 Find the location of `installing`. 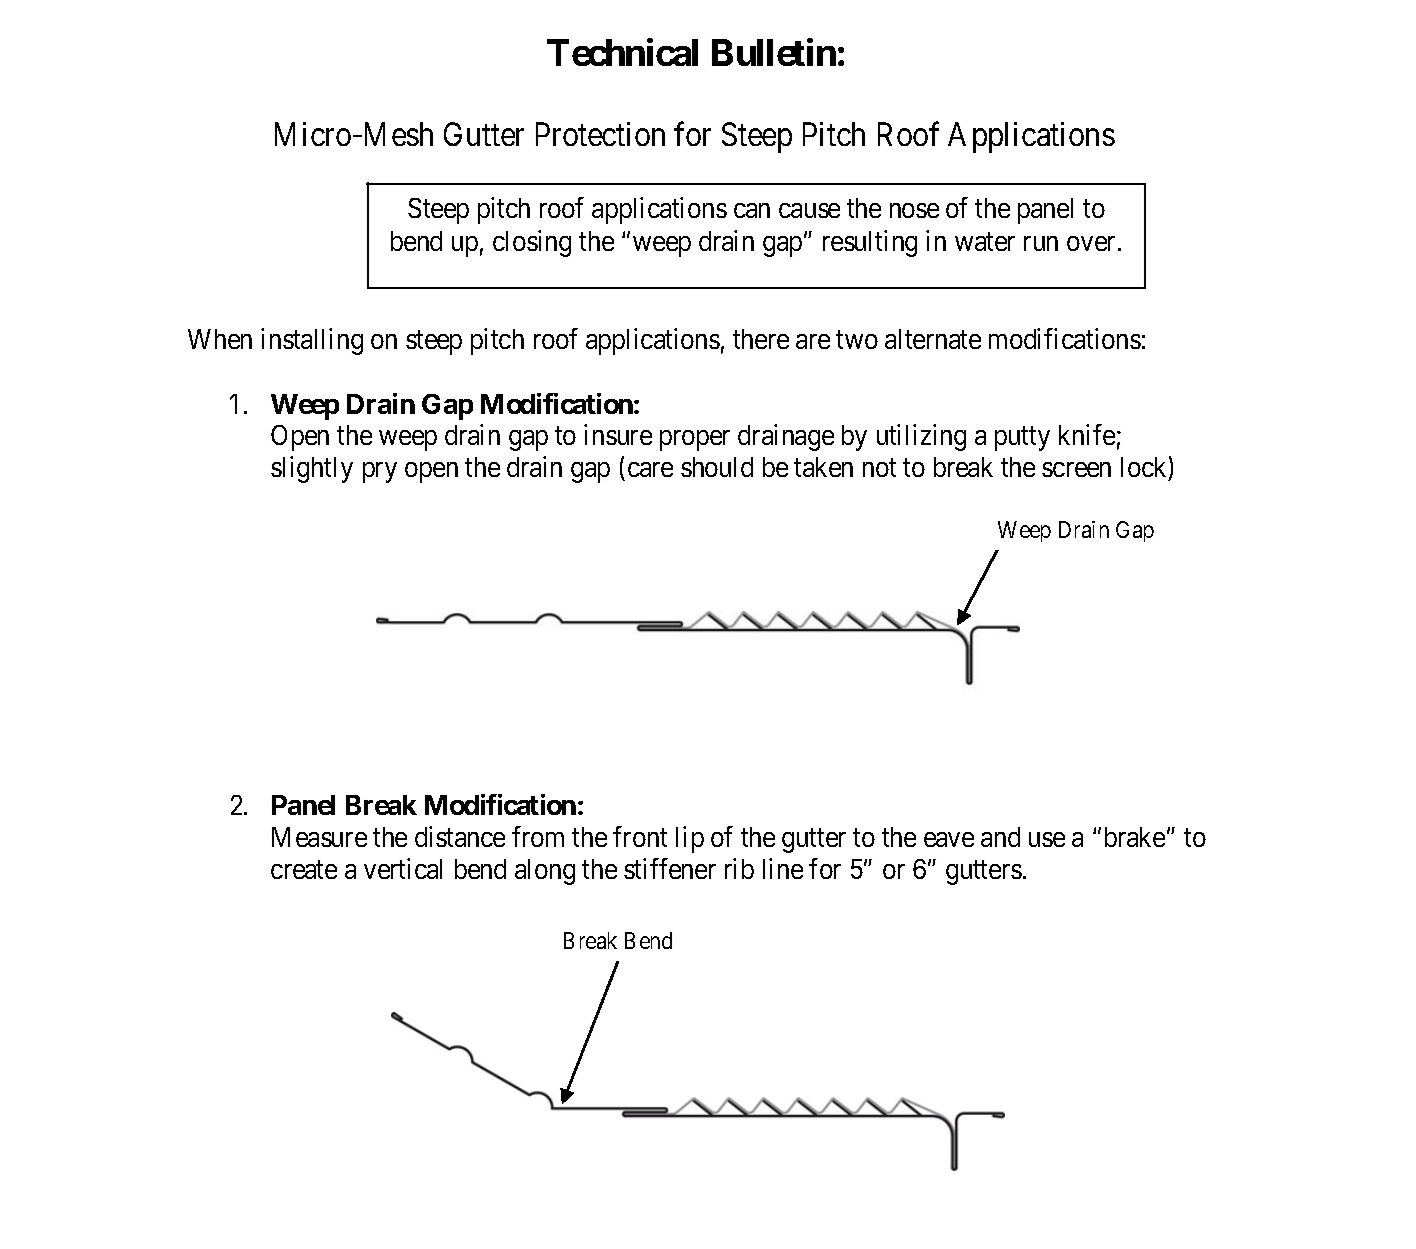

installing is located at coordinates (312, 342).
